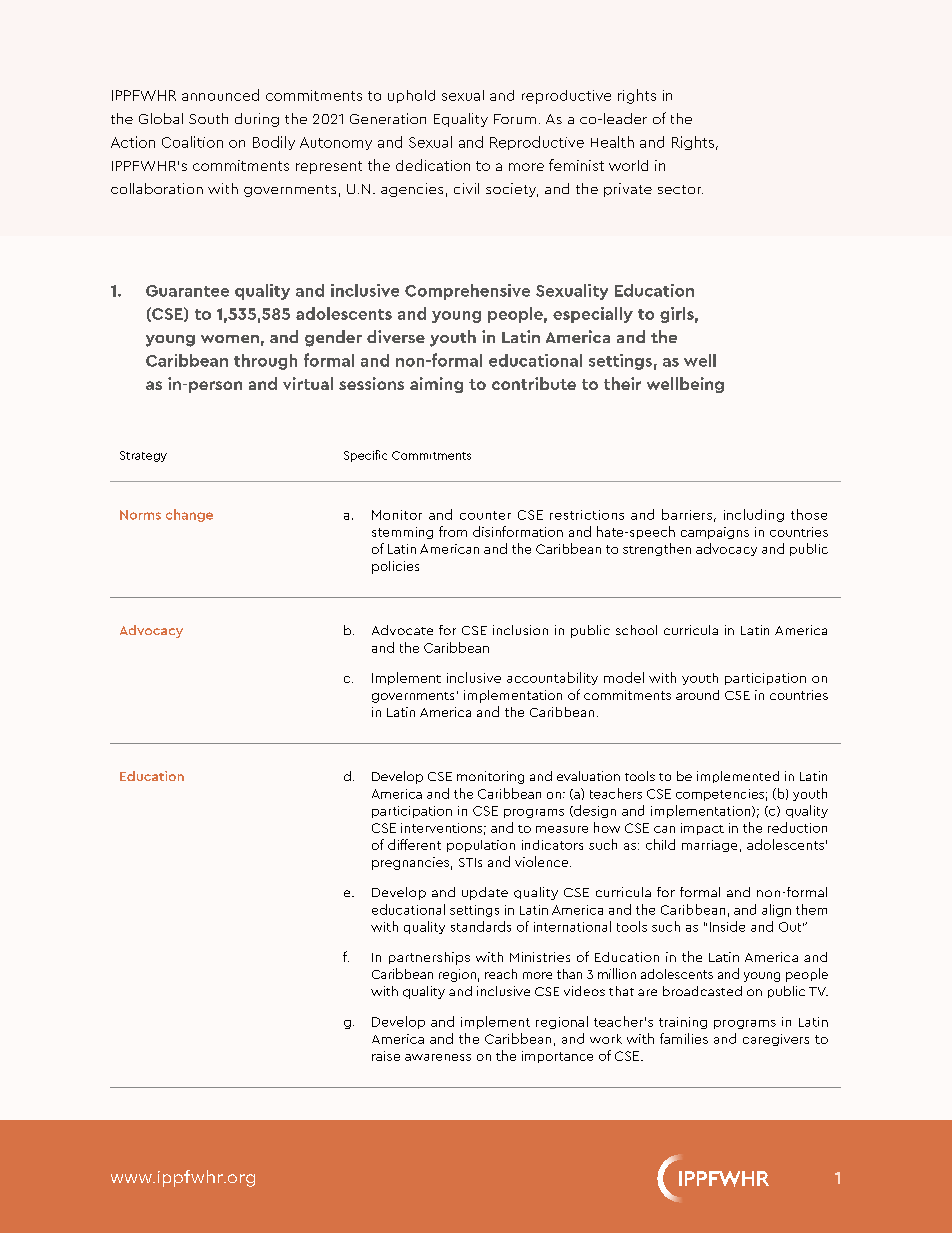  I want to click on campaigns, so click(715, 533).
